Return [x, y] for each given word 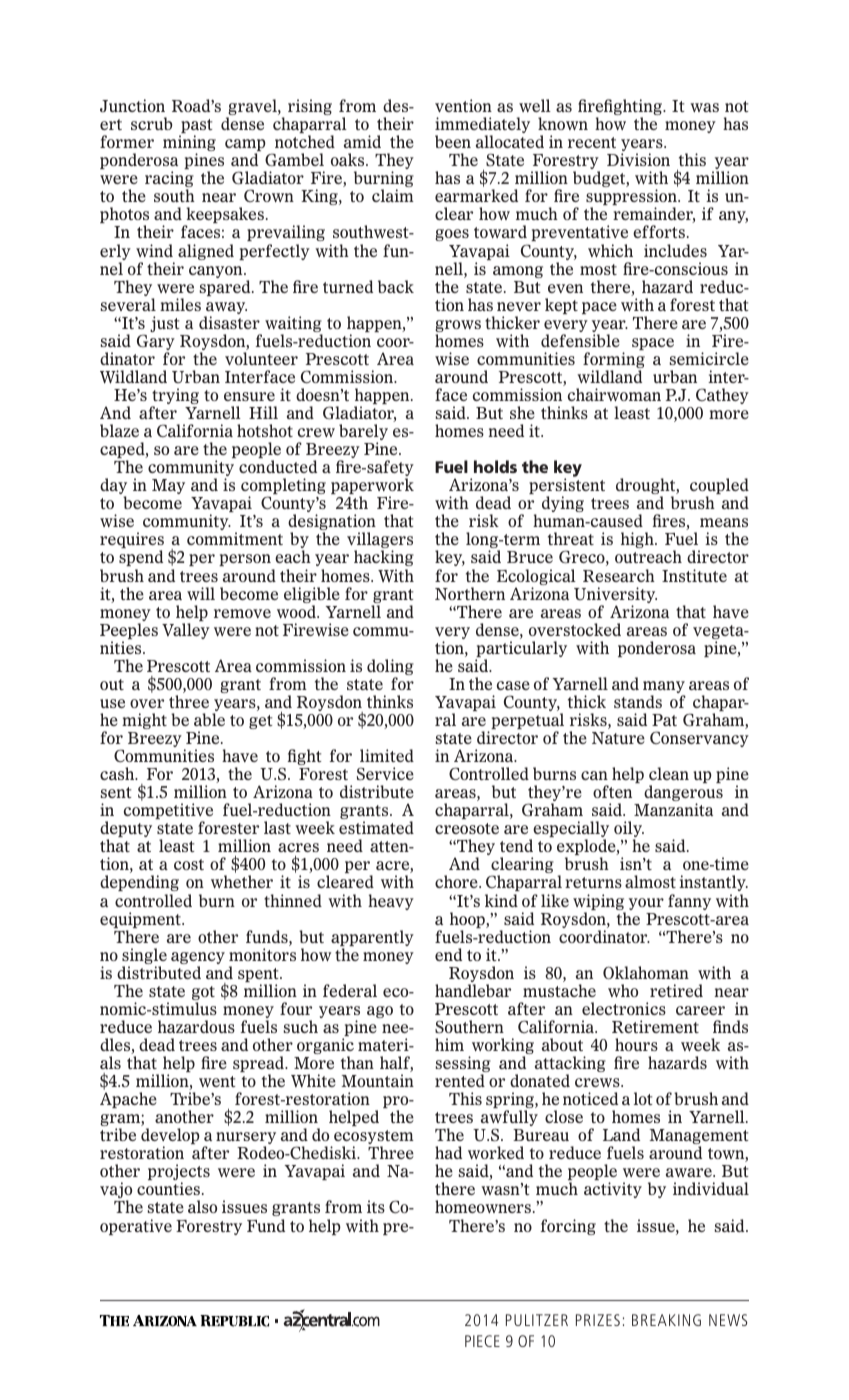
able [209, 719]
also [202, 1206]
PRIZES [598, 1320]
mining [189, 144]
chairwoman [614, 394]
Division [638, 159]
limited [387, 755]
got [203, 994]
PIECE [482, 1341]
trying [175, 397]
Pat [664, 720]
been [453, 141]
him [449, 1044]
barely [363, 433]
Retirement [655, 1026]
